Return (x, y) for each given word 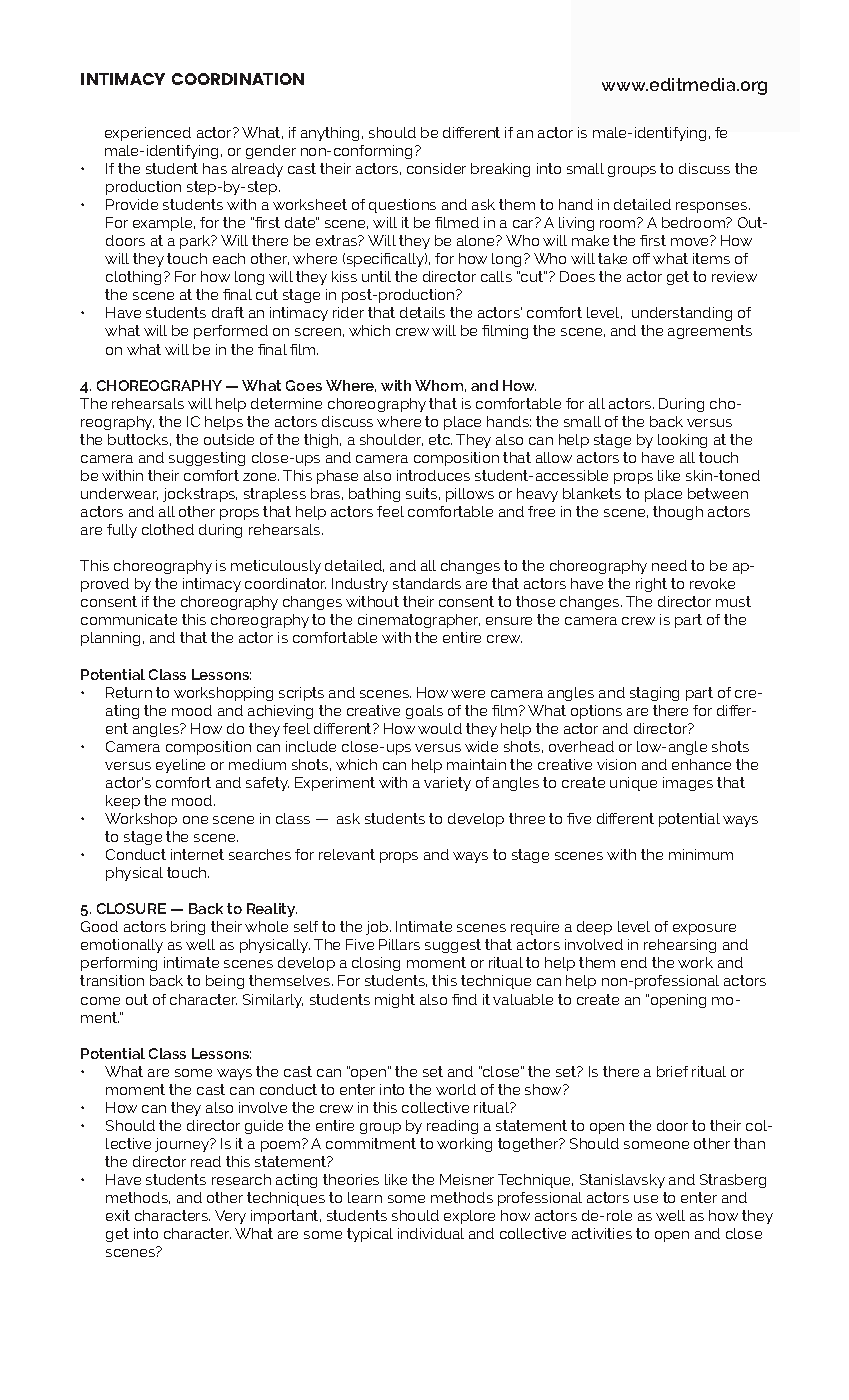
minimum (701, 854)
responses (713, 207)
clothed (168, 529)
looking (682, 441)
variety (447, 784)
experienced (148, 134)
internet (197, 854)
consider (436, 168)
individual (431, 1233)
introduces (433, 475)
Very (230, 1217)
